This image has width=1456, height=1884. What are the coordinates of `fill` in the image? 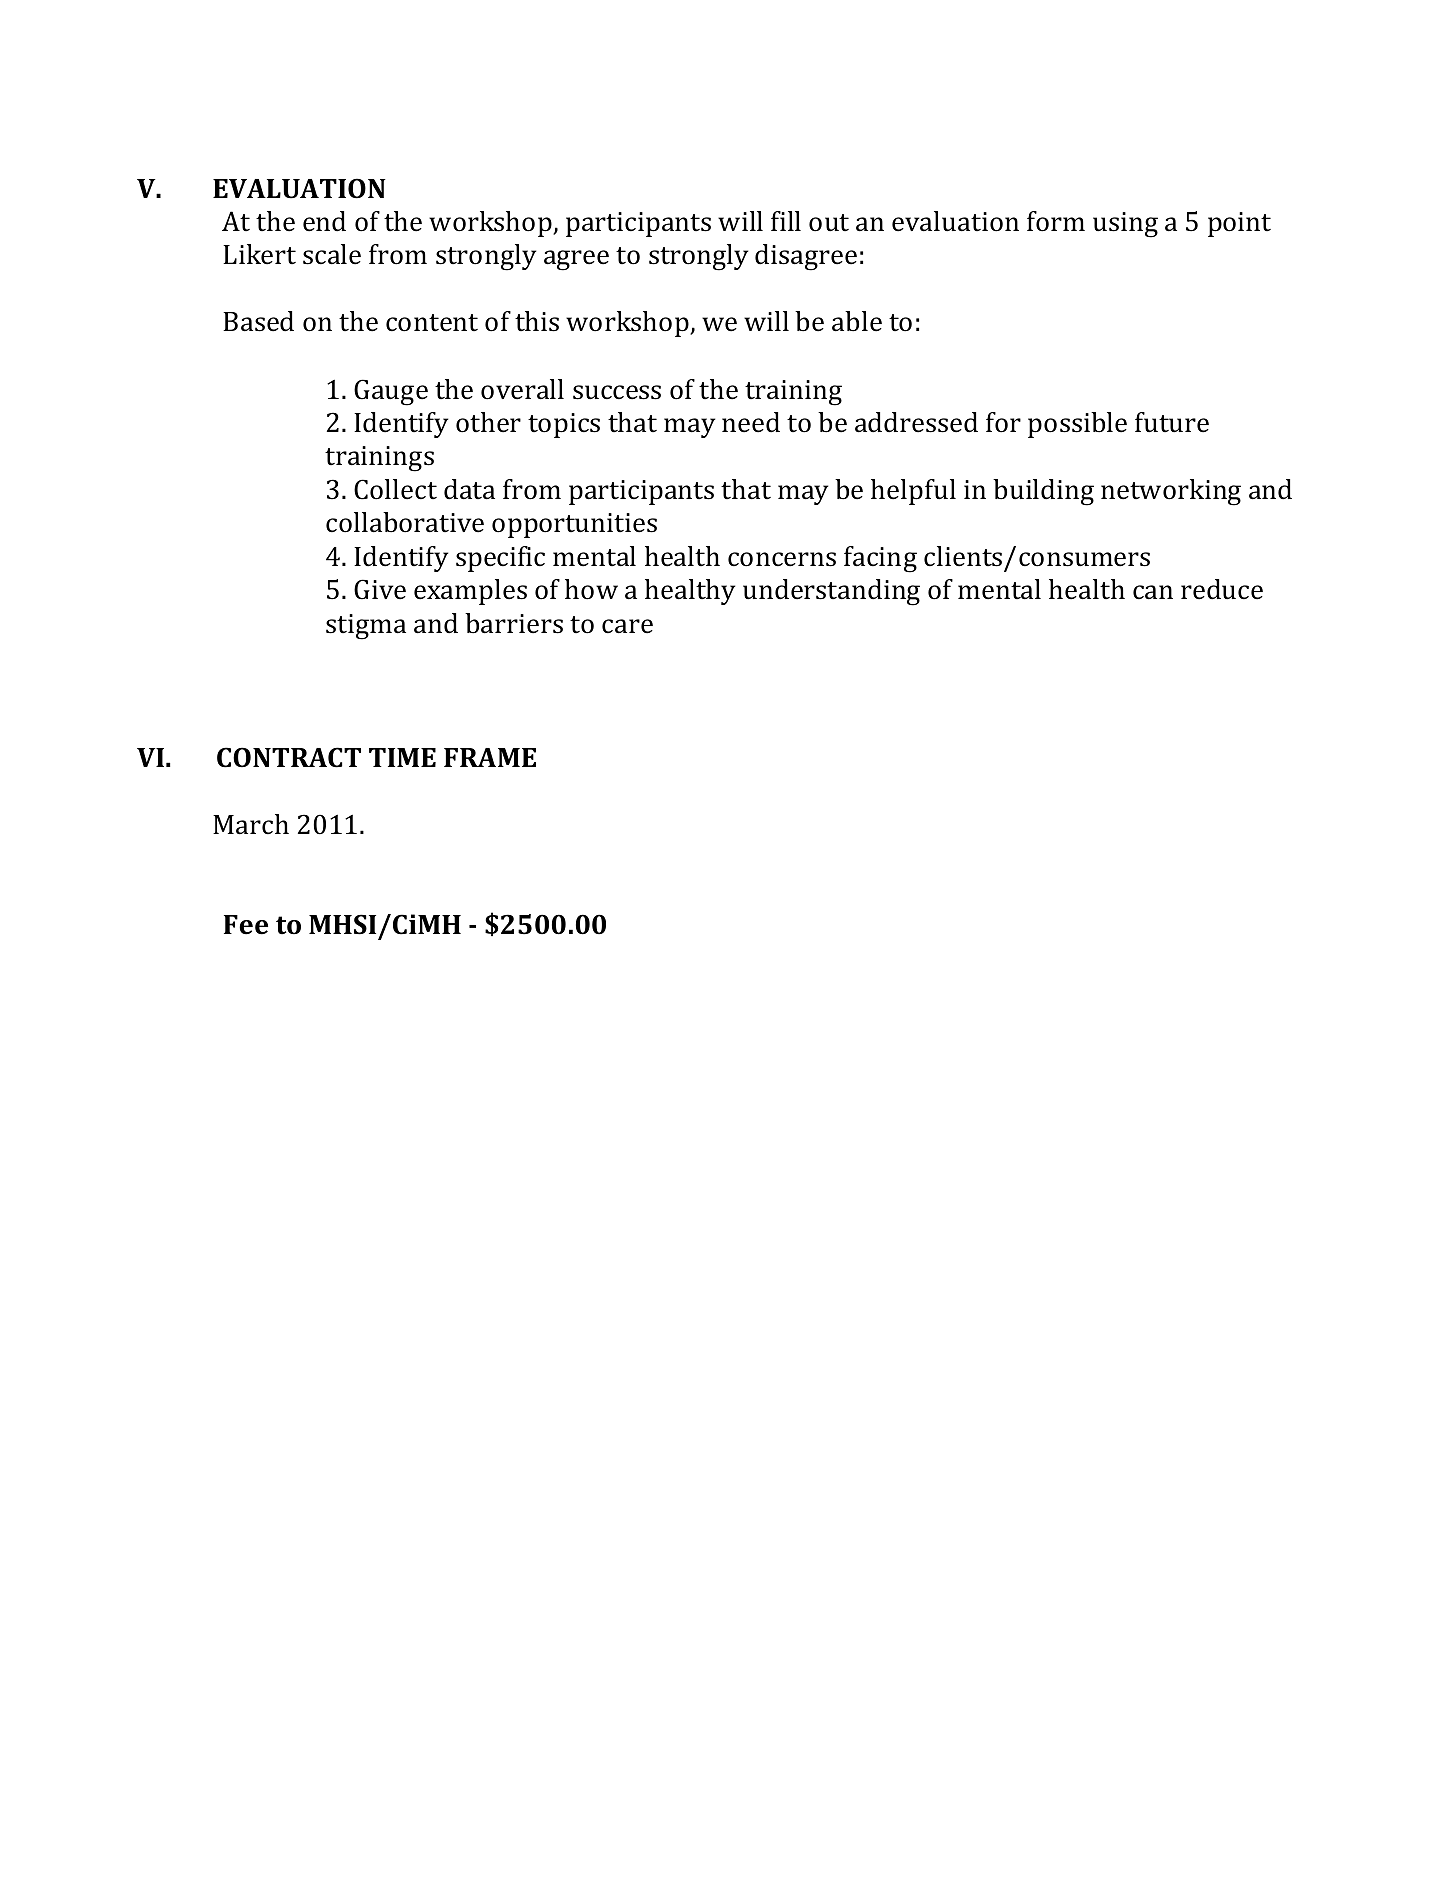 It's located at (786, 221).
